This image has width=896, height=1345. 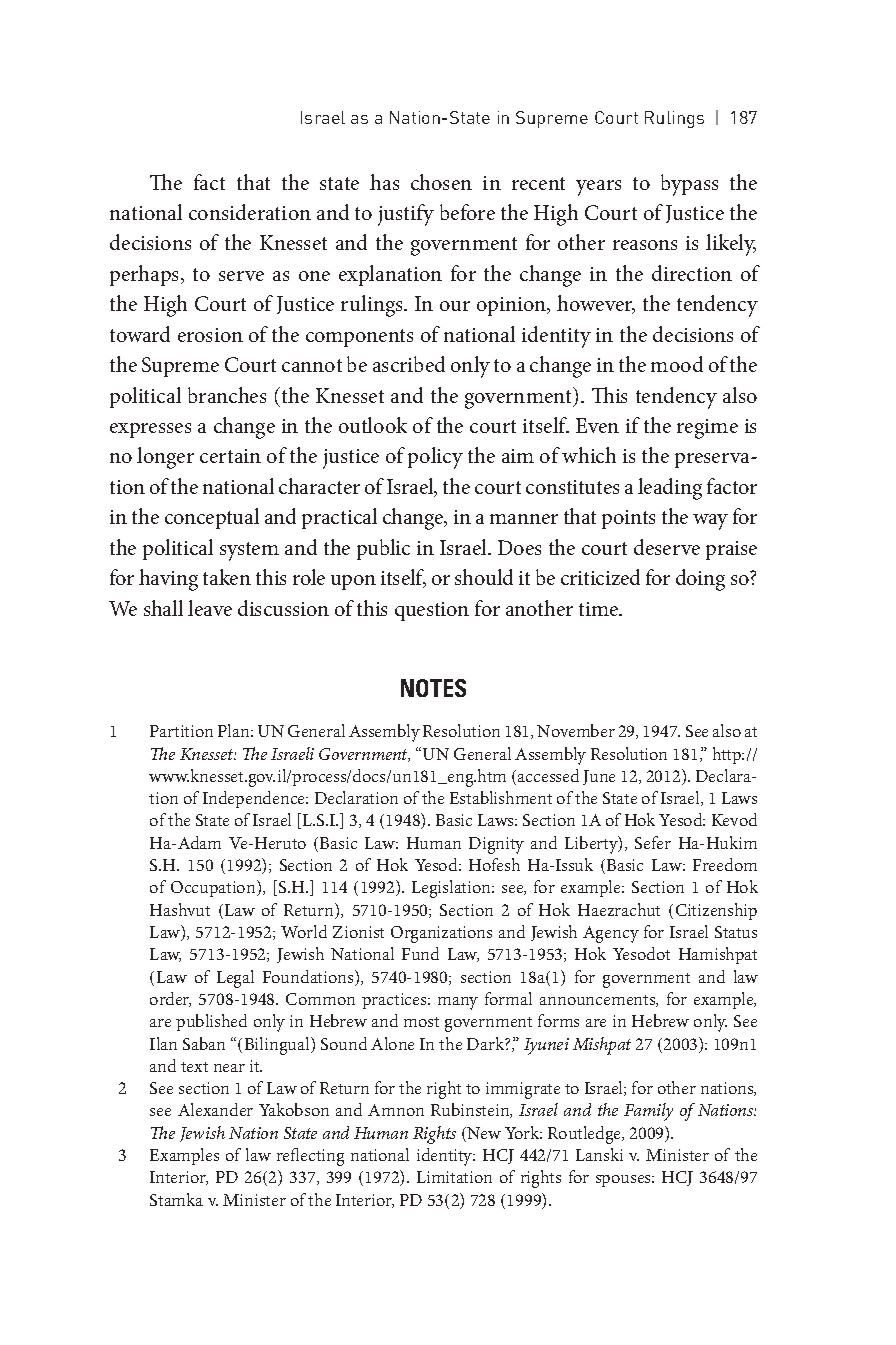 What do you see at coordinates (146, 275) in the image?
I see `perhaps` at bounding box center [146, 275].
